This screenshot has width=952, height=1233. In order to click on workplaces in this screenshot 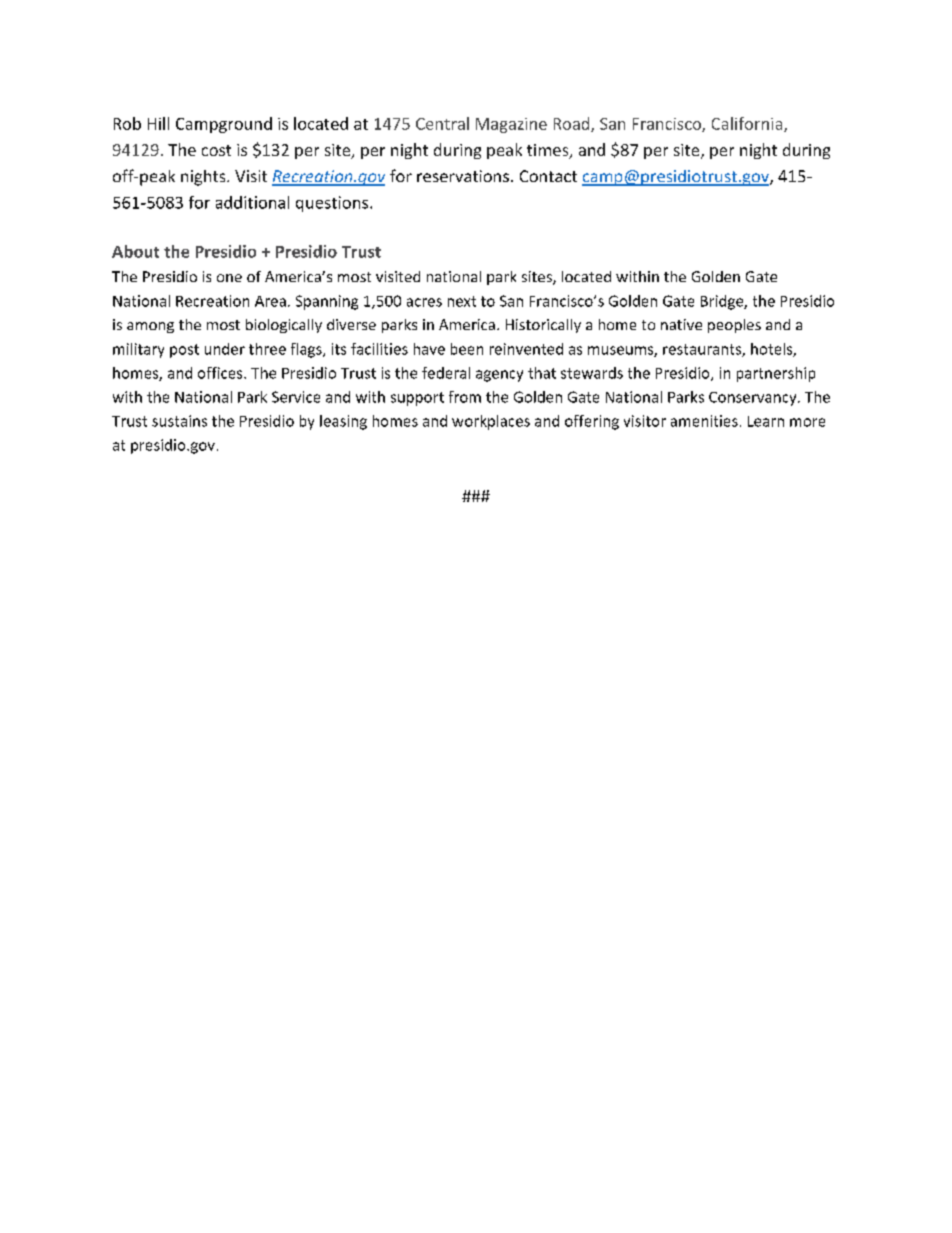, I will do `click(491, 422)`.
